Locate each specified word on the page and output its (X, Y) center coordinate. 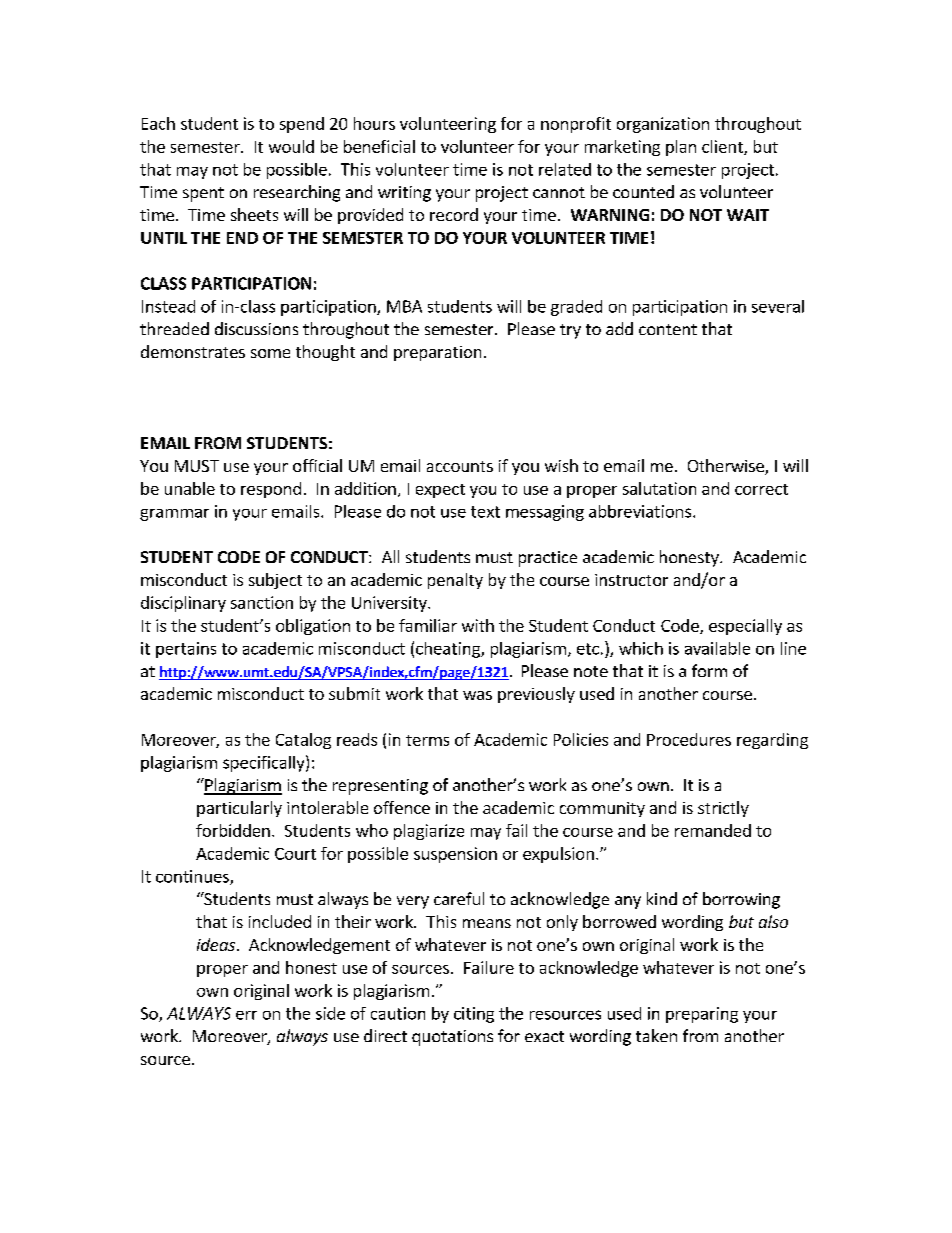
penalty (455, 581)
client (723, 147)
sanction (262, 602)
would (291, 146)
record (454, 214)
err (246, 1015)
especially (745, 627)
